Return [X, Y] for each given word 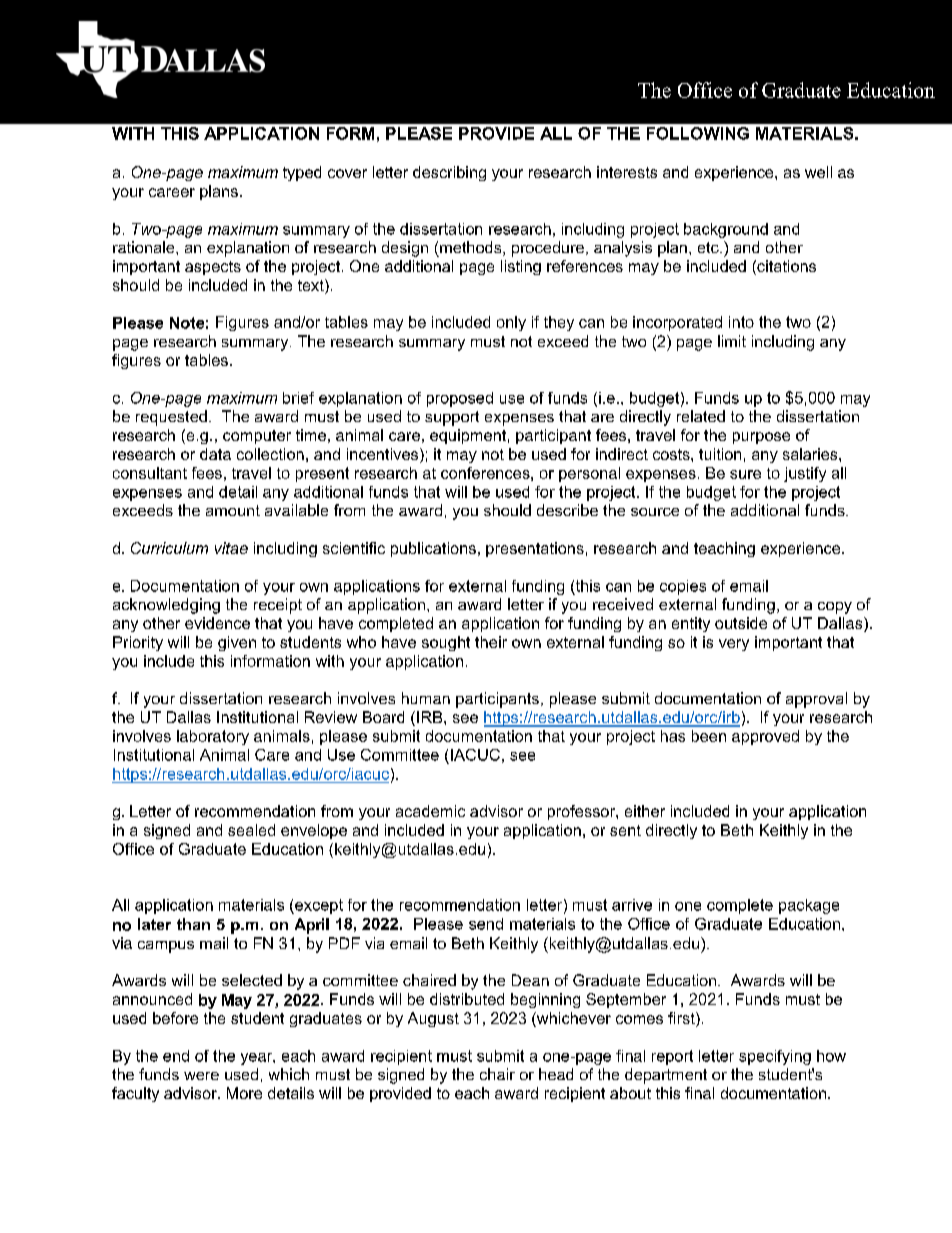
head [556, 1074]
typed [302, 173]
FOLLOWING [698, 133]
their [491, 642]
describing [449, 173]
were [201, 1076]
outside [741, 623]
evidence [217, 623]
